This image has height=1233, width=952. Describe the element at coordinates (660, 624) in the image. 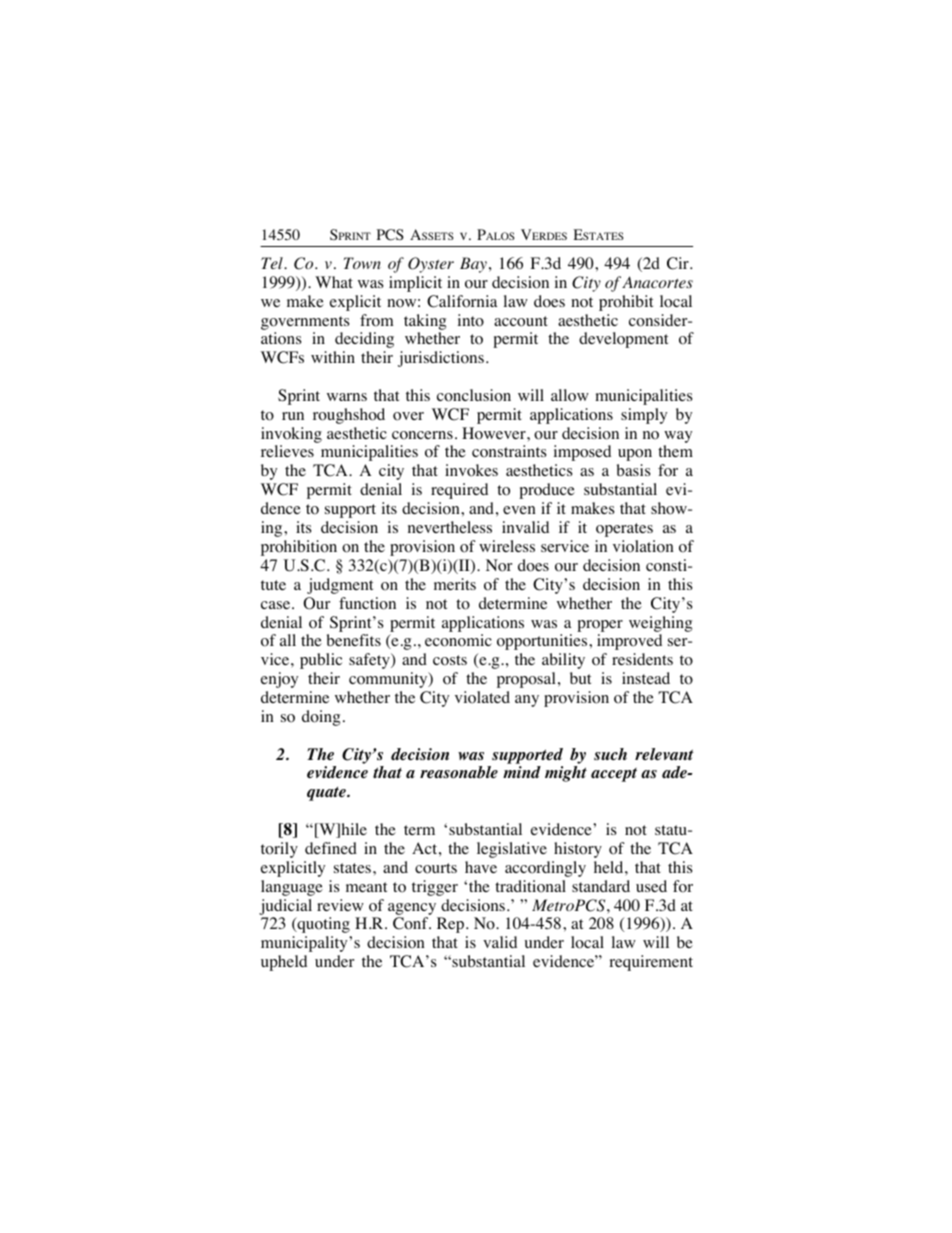

I see `weighing` at that location.
